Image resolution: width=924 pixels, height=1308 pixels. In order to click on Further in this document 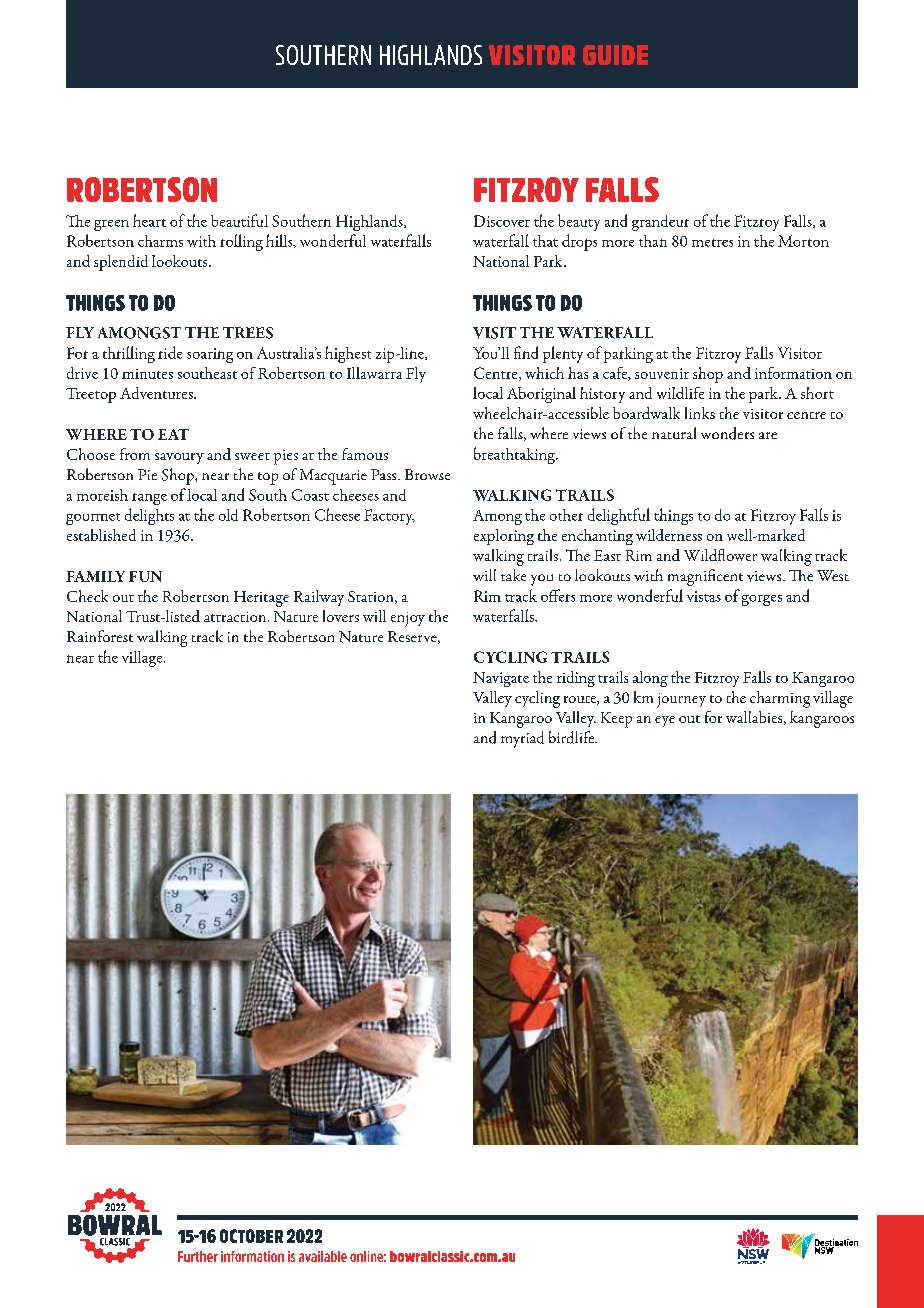, I will do `click(198, 1256)`.
